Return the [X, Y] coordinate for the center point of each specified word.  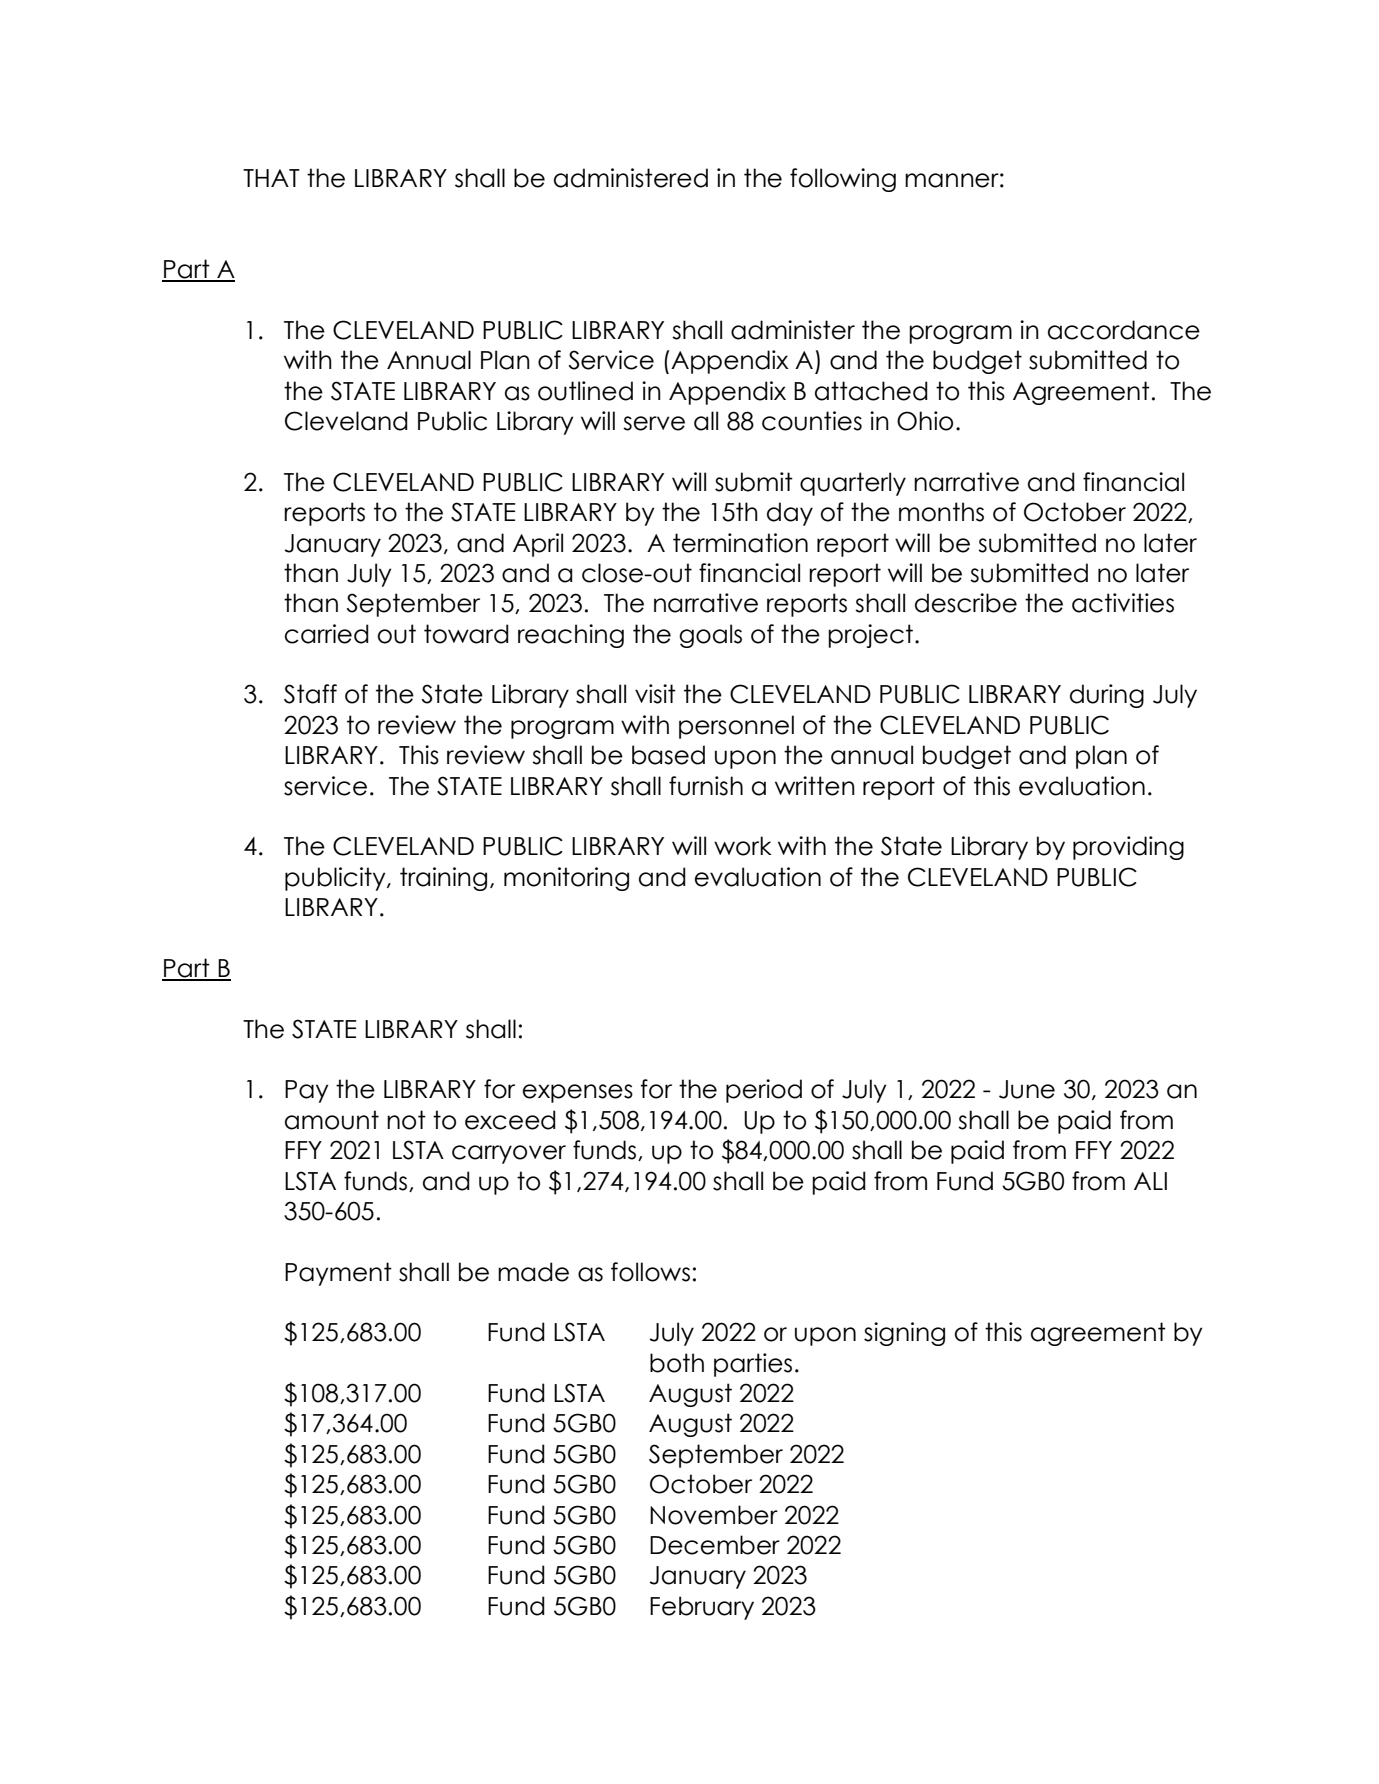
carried [327, 634]
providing [1128, 848]
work [743, 846]
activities [1123, 603]
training [443, 879]
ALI [1150, 1181]
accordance [1124, 330]
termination [740, 543]
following [843, 180]
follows [650, 1272]
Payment [338, 1274]
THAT [271, 178]
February [702, 1608]
